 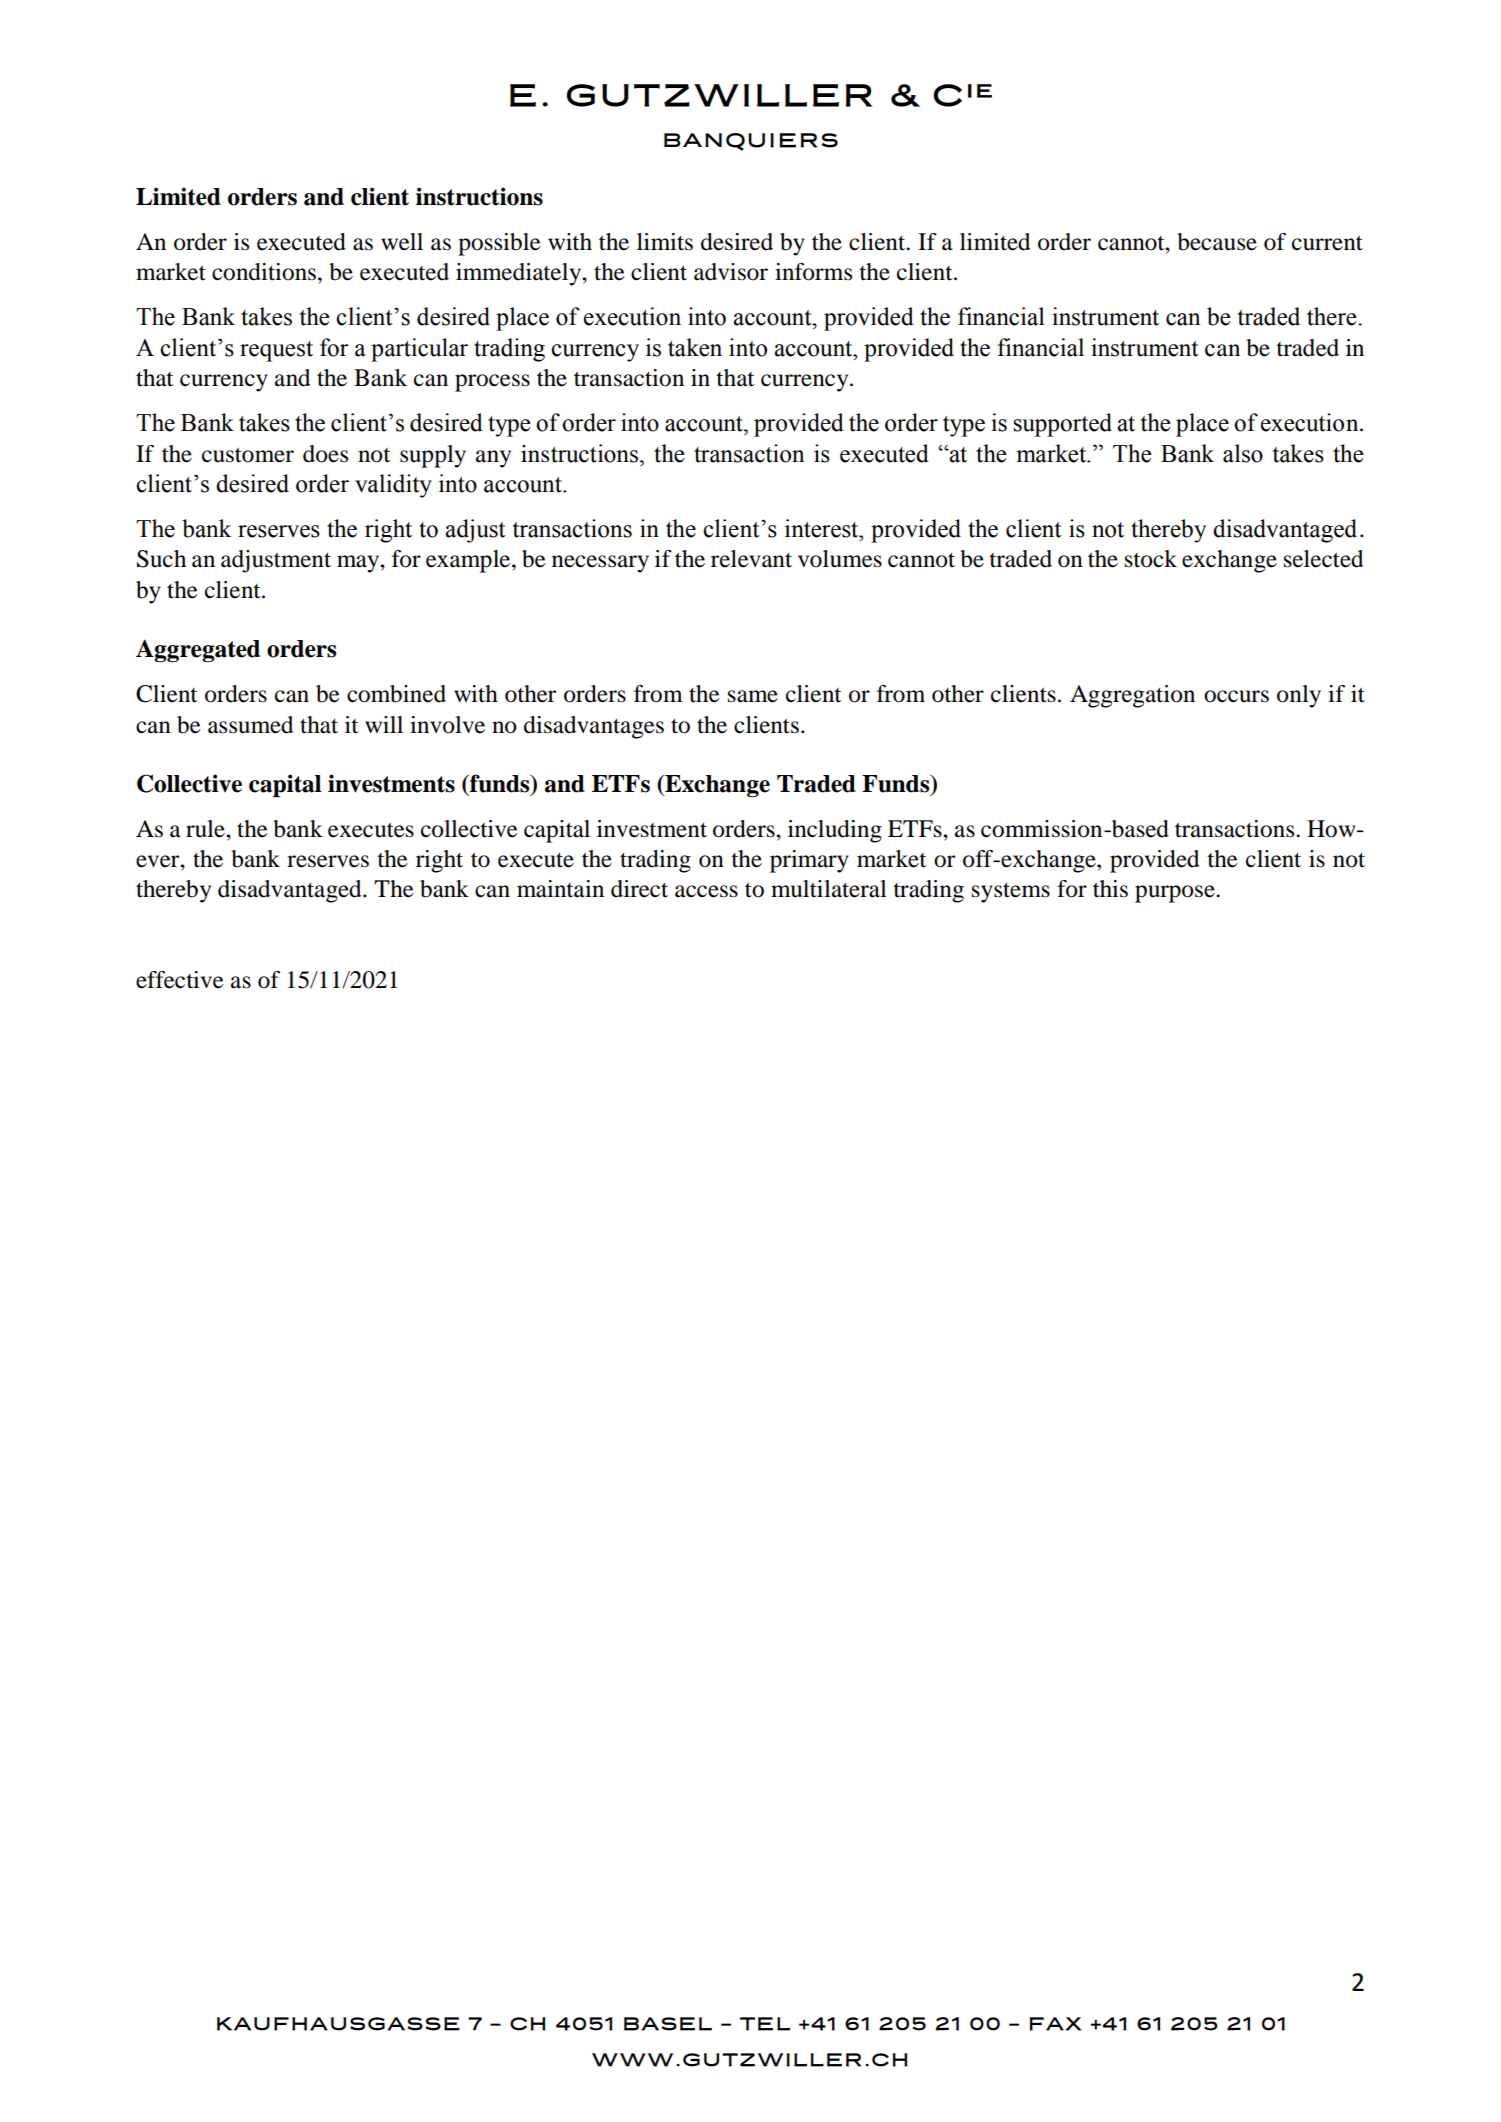 What do you see at coordinates (1217, 242) in the page?
I see `because` at bounding box center [1217, 242].
